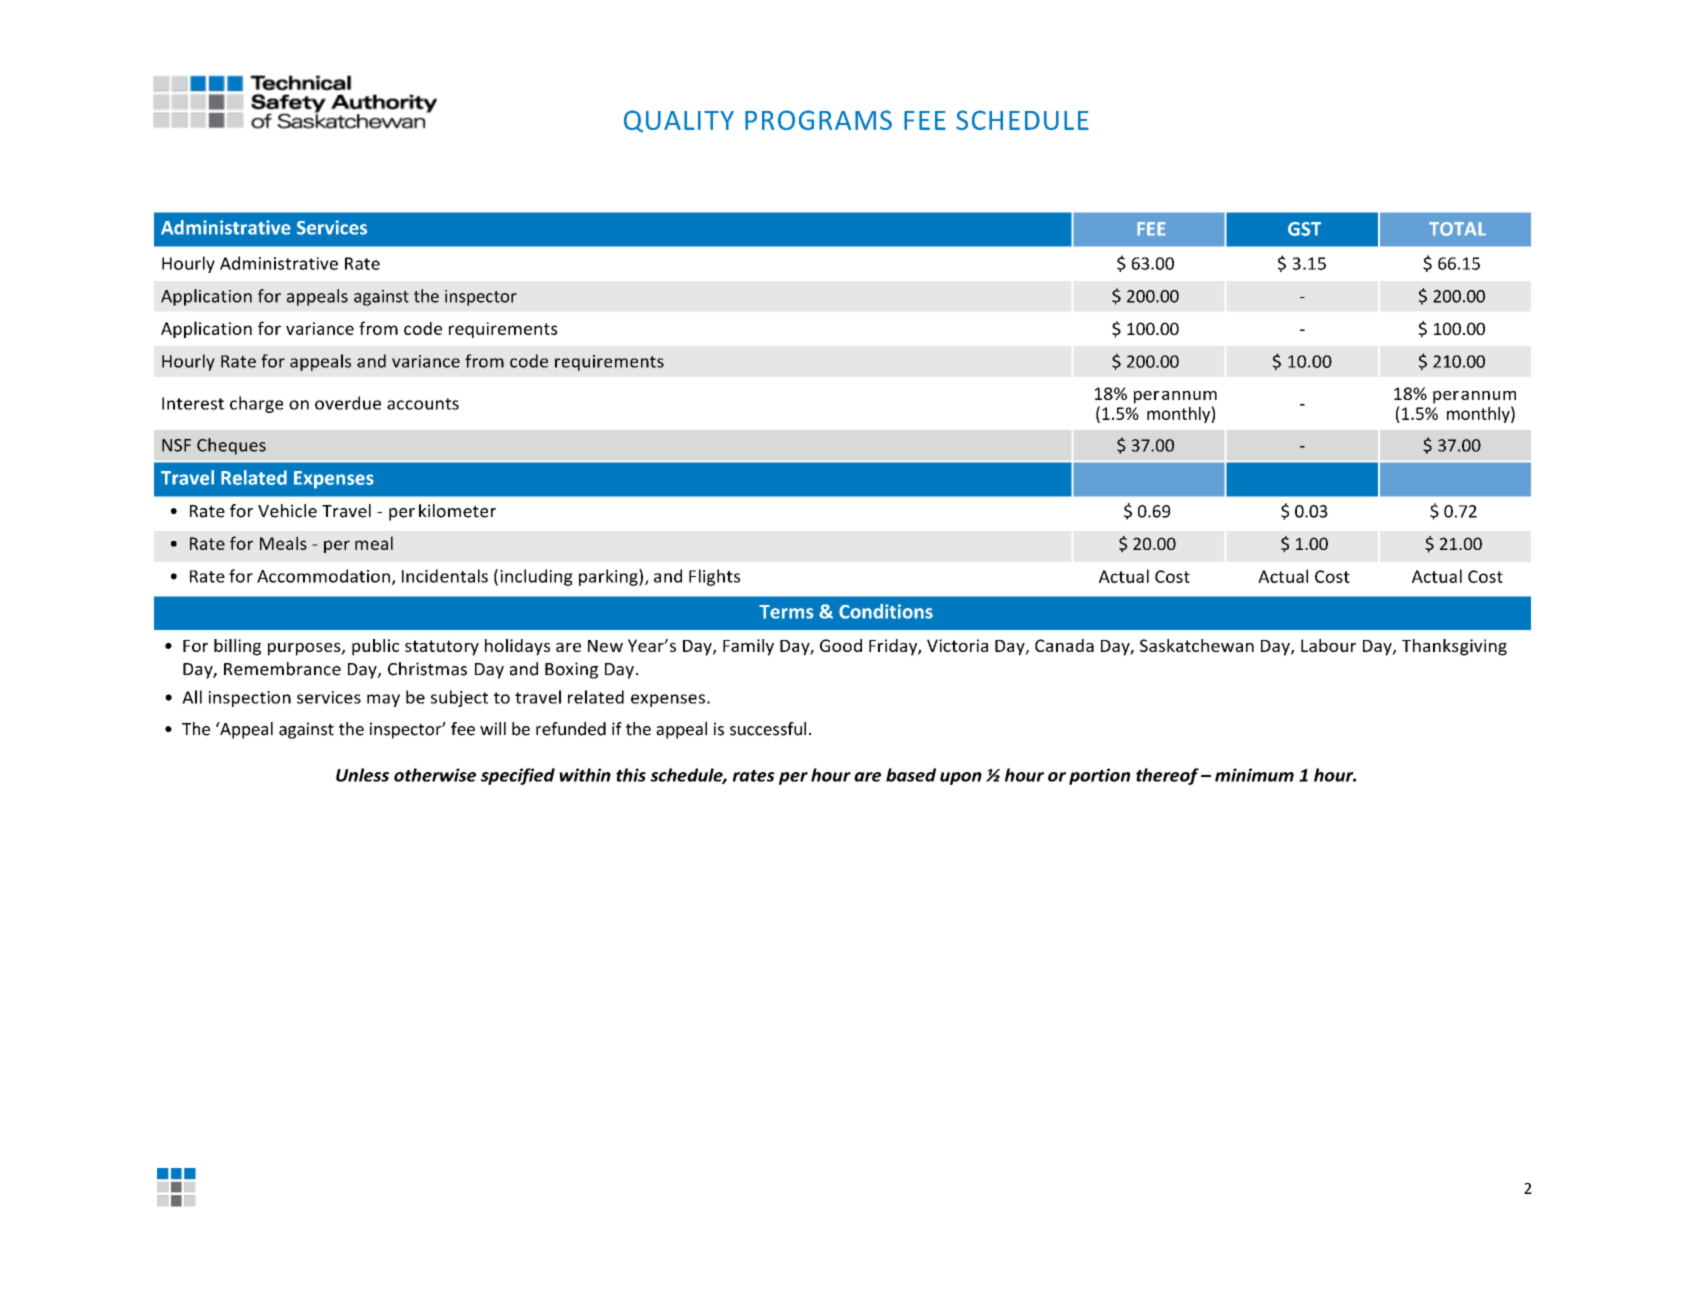 Image resolution: width=1685 pixels, height=1302 pixels. Describe the element at coordinates (1304, 229) in the document. I see `GST` at that location.
